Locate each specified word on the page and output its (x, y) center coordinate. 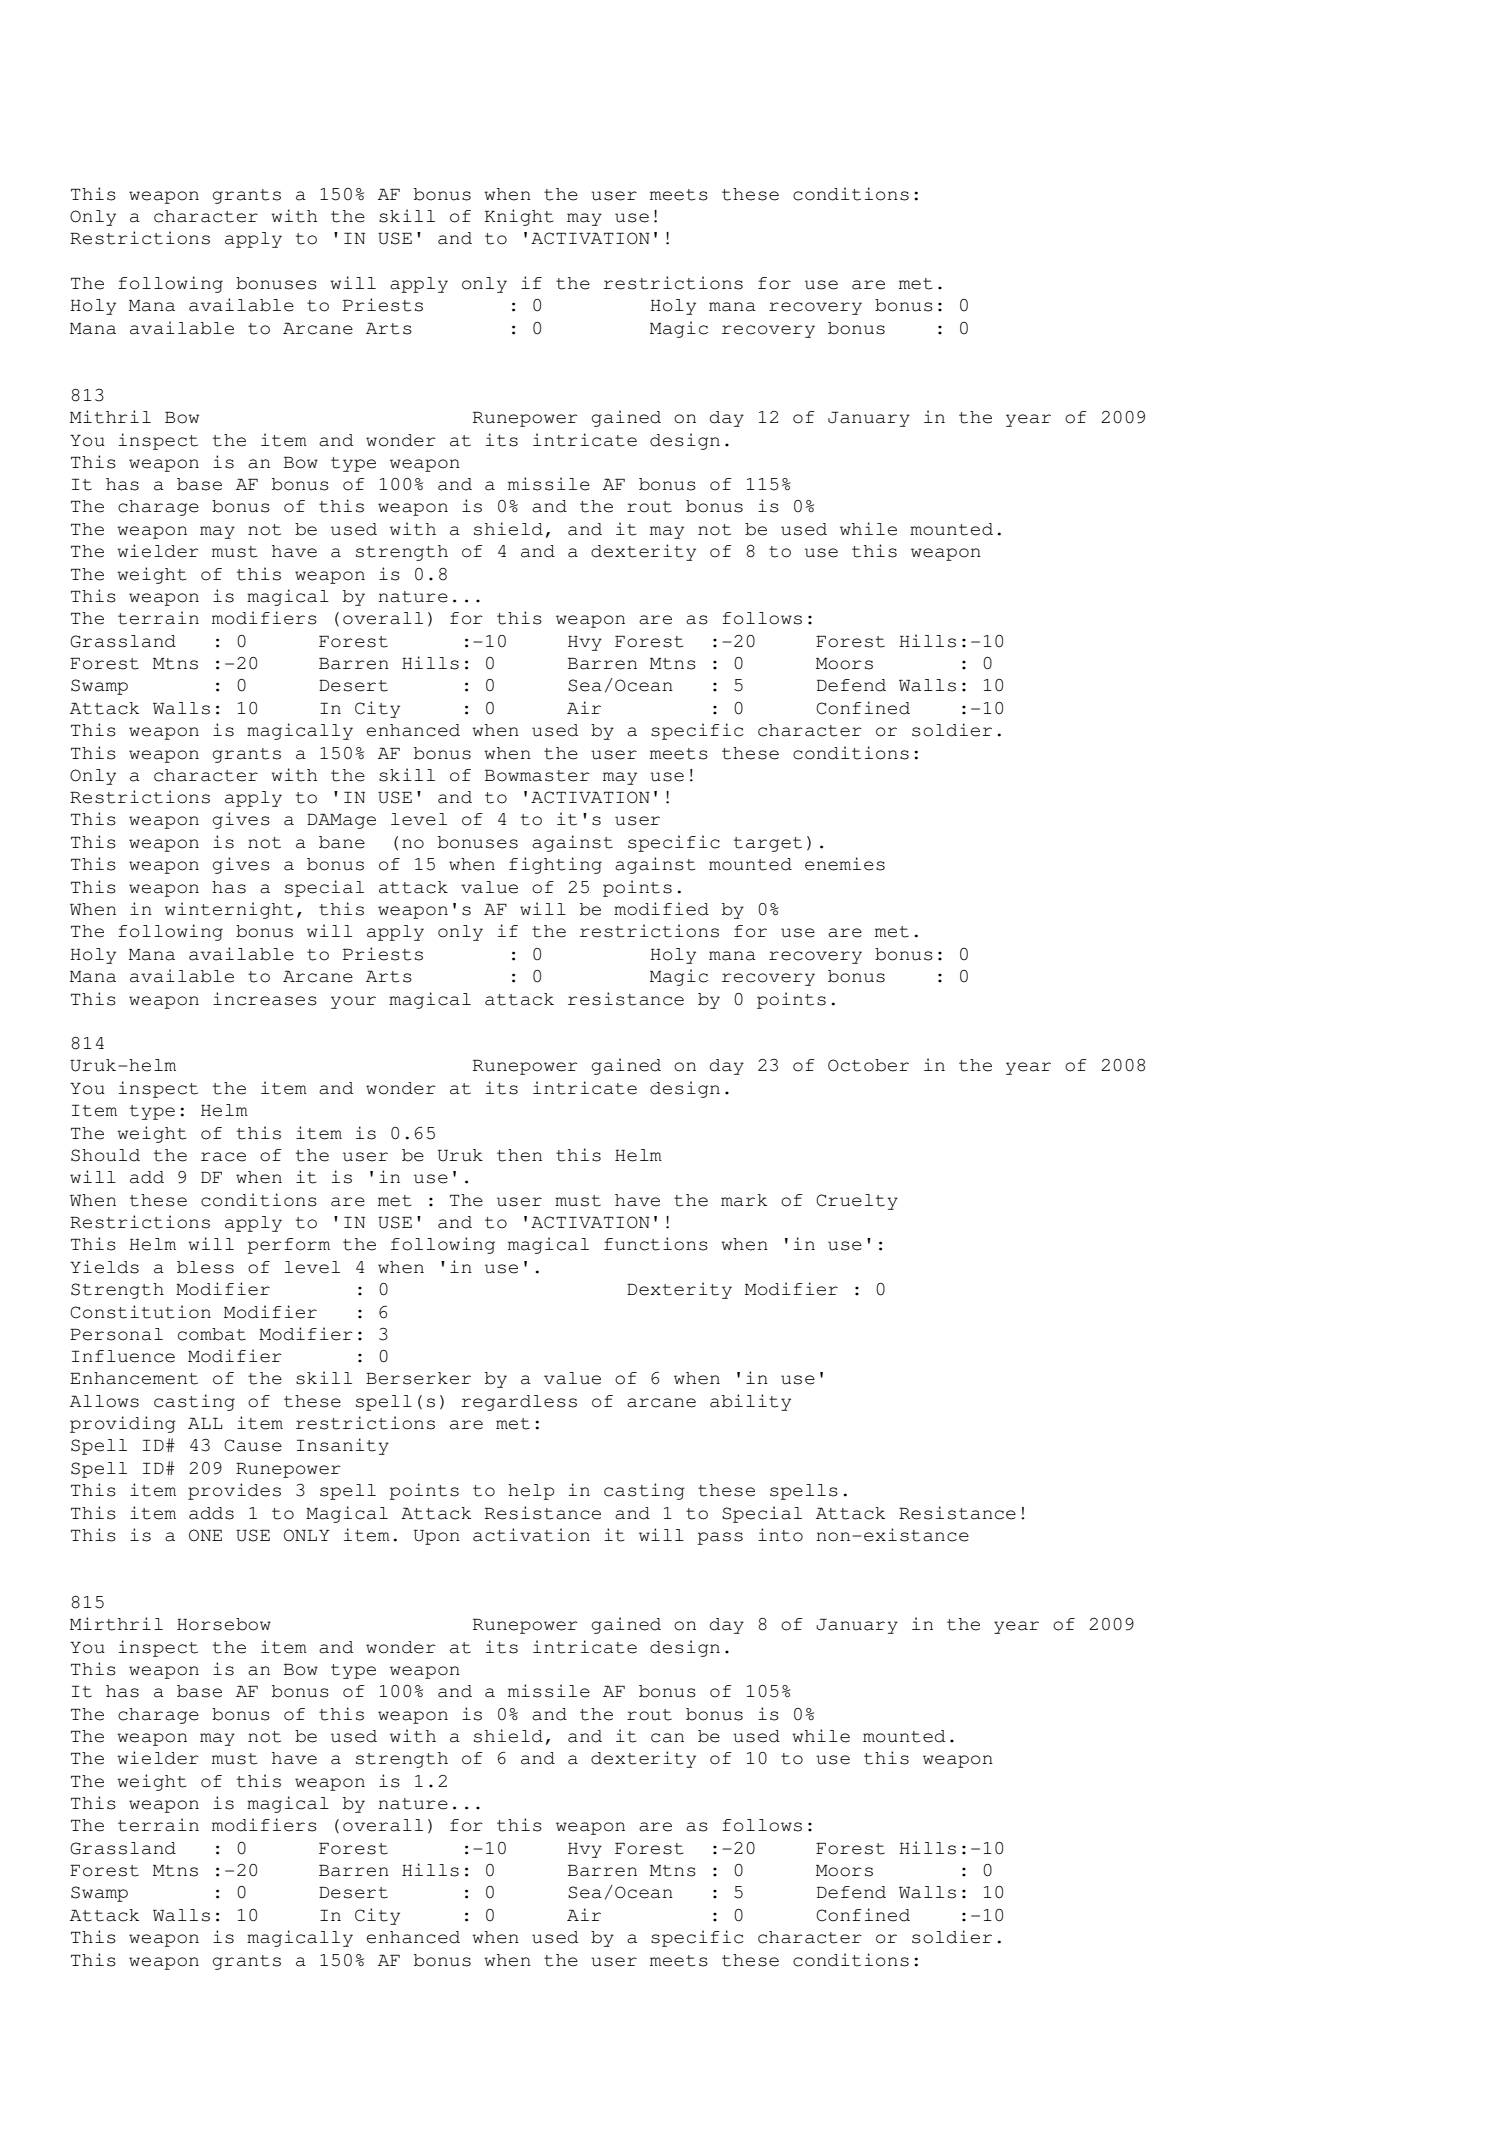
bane (342, 842)
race (223, 1157)
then (519, 1155)
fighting (555, 865)
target (768, 844)
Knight (519, 217)
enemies (845, 864)
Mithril (110, 417)
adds (211, 1513)
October (868, 1065)
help (531, 1492)
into (780, 1535)
